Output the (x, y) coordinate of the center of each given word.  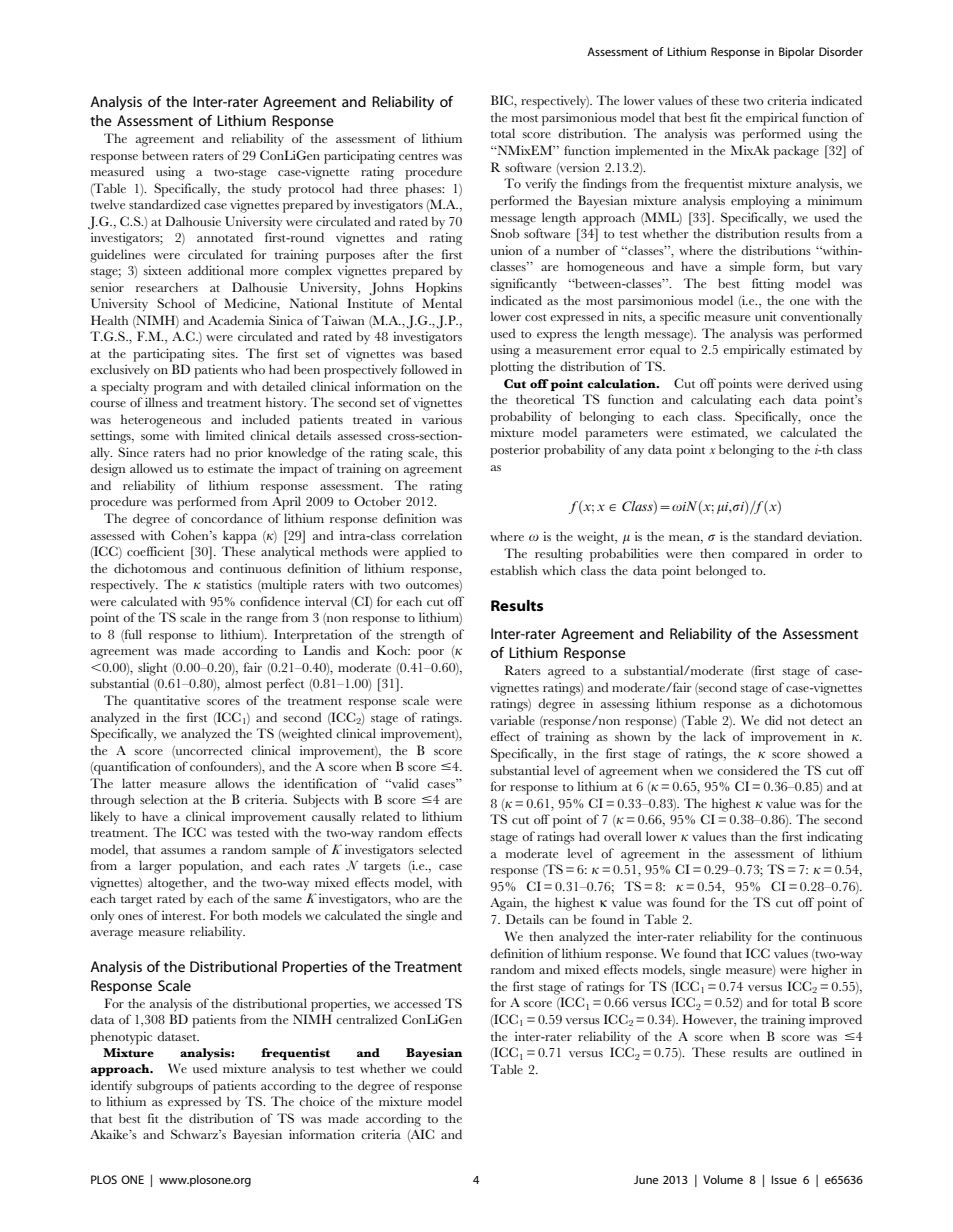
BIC (503, 101)
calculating (721, 401)
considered (747, 770)
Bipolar (797, 53)
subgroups (165, 1087)
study (267, 190)
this (452, 452)
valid (404, 783)
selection (164, 799)
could (447, 1068)
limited (225, 435)
